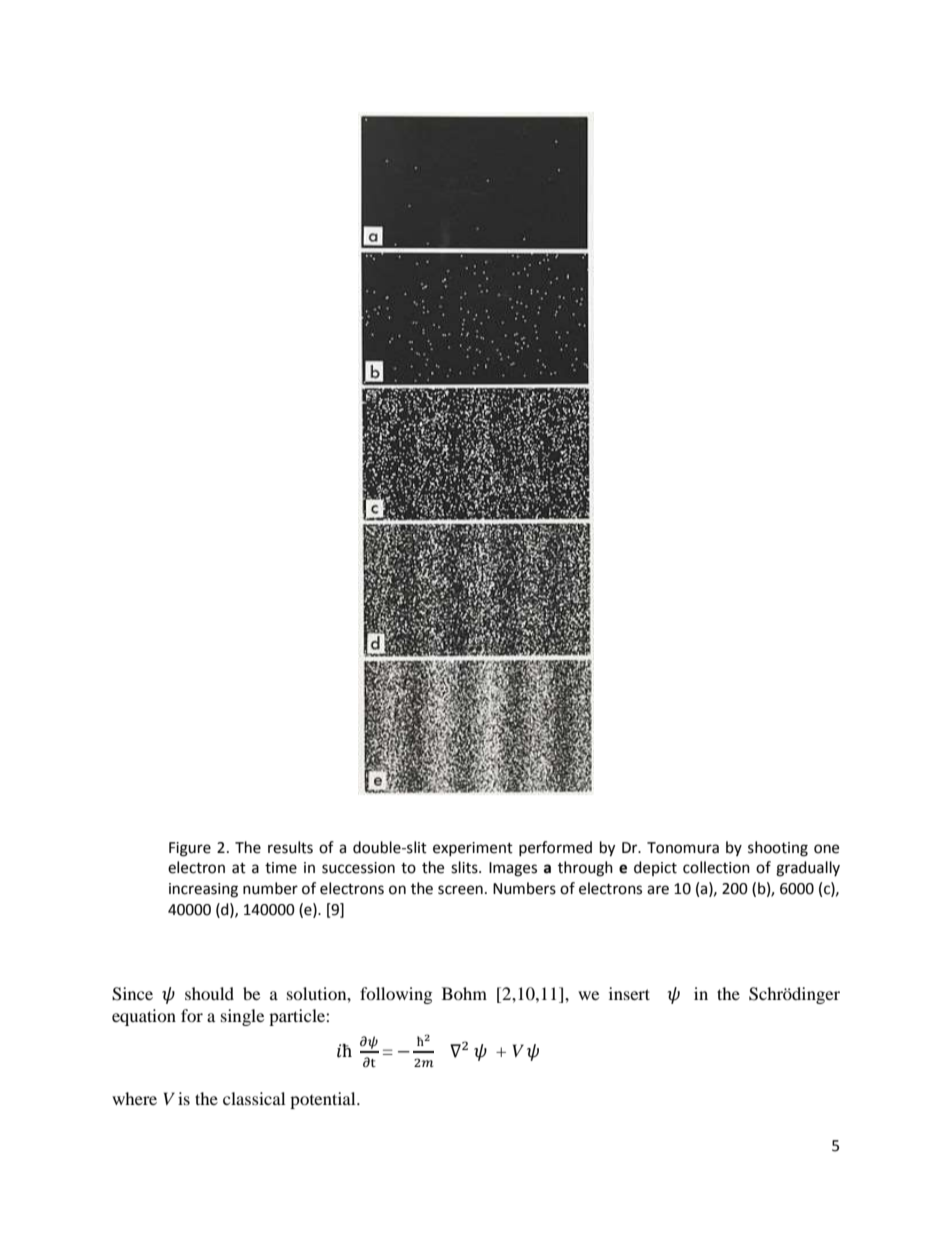  I want to click on increasing, so click(203, 890).
